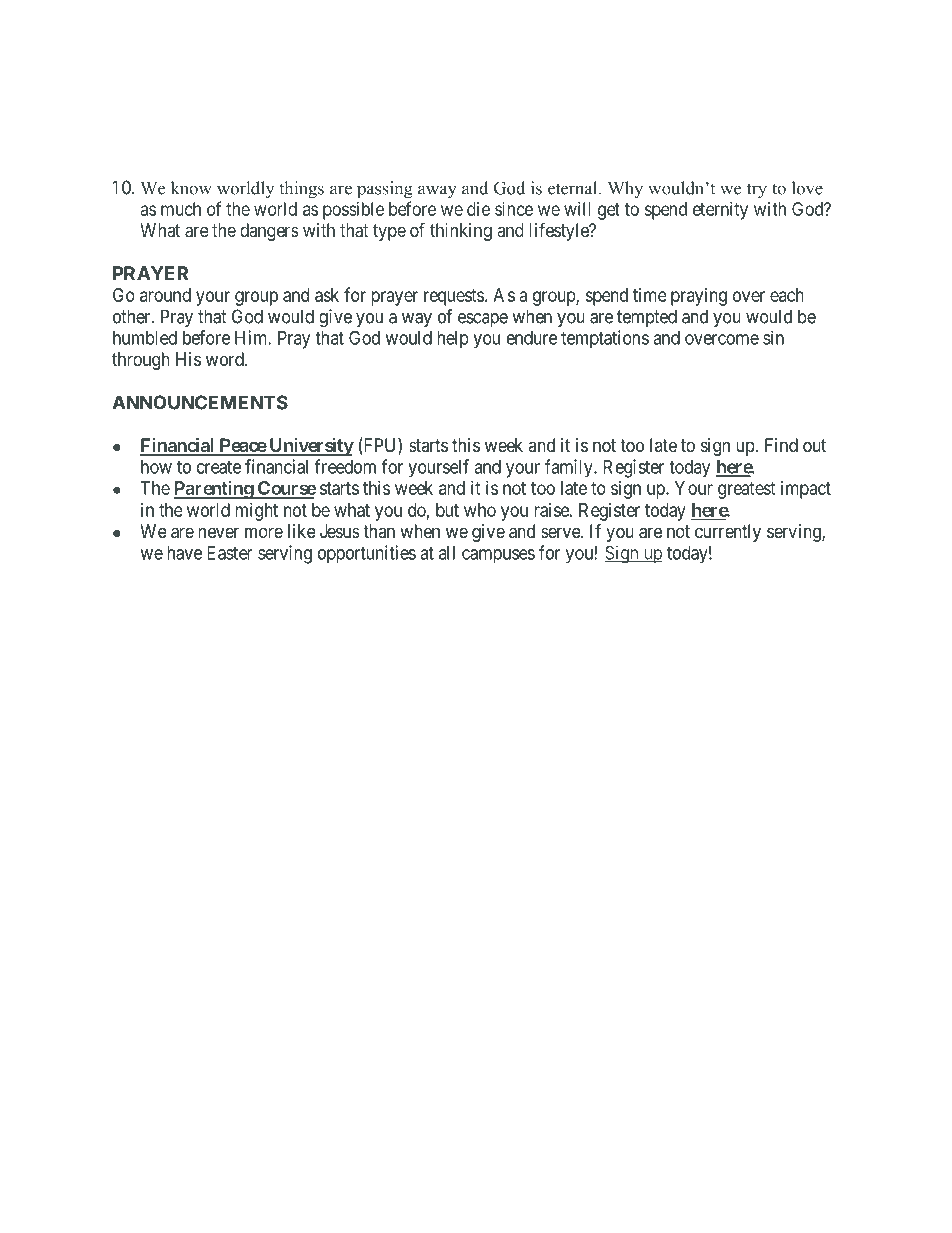  What do you see at coordinates (570, 468) in the document?
I see `family` at bounding box center [570, 468].
